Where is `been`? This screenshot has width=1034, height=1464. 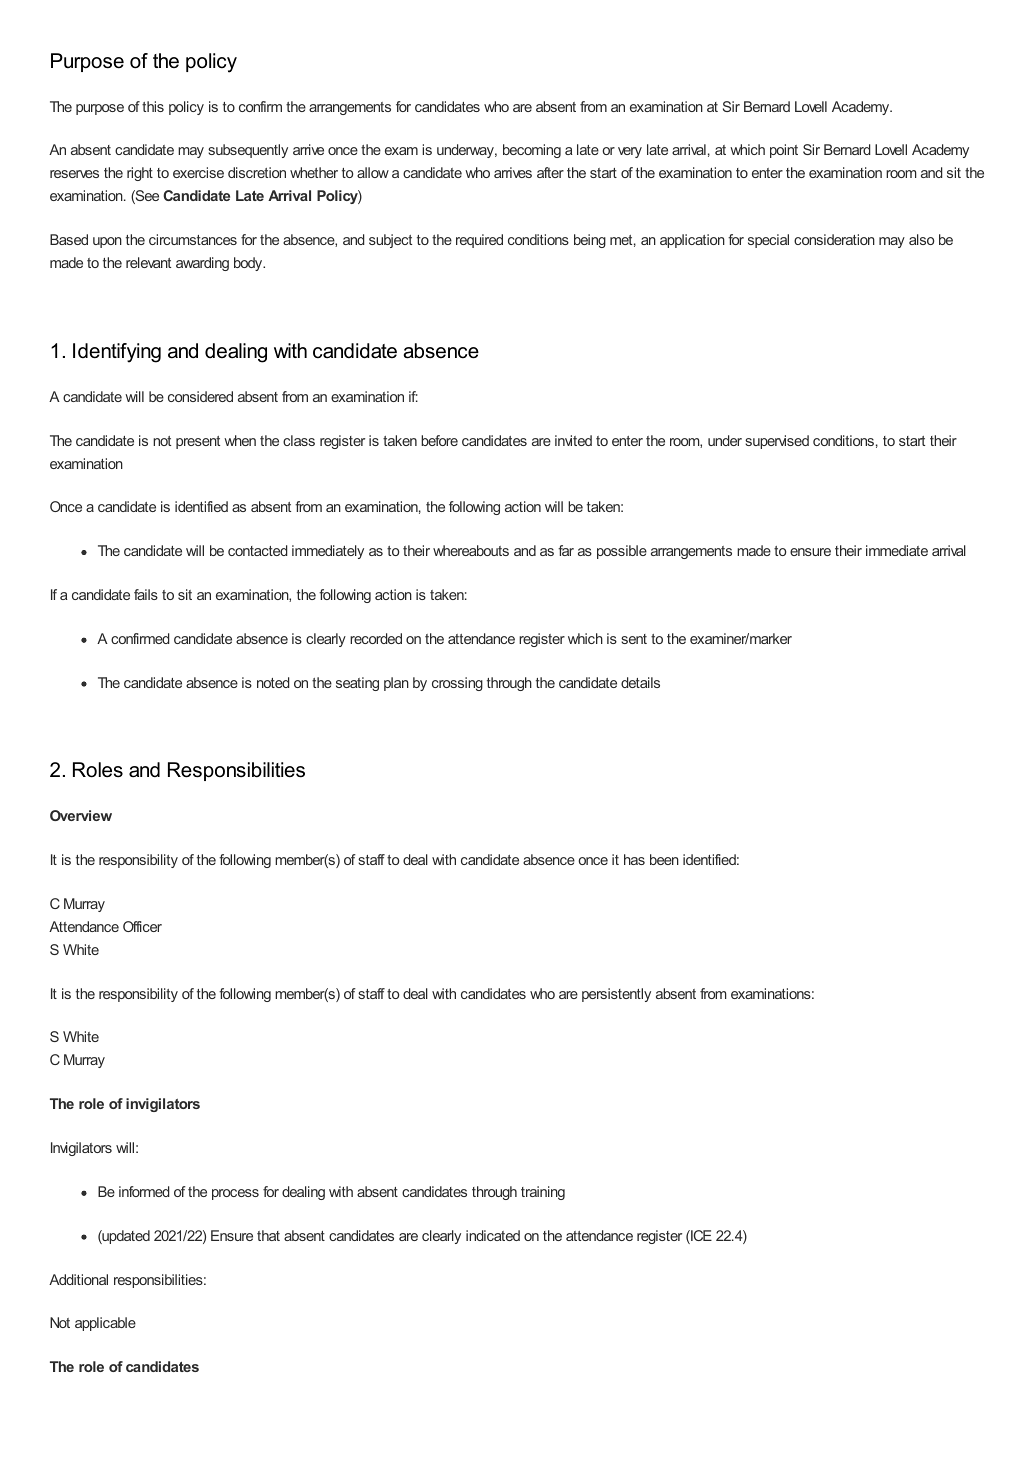
been is located at coordinates (664, 859).
